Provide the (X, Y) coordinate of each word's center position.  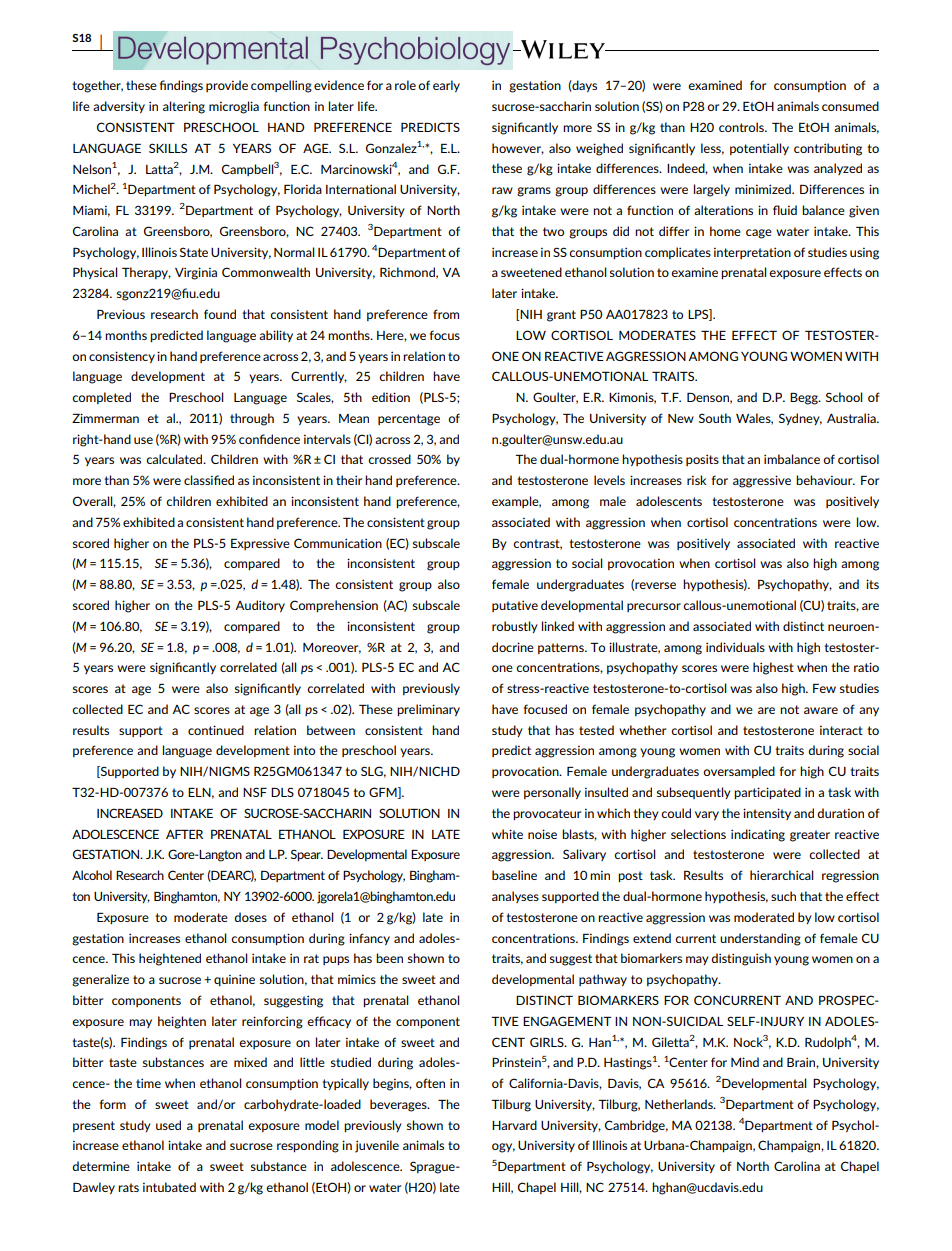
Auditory (260, 606)
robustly (515, 627)
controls (742, 127)
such (783, 896)
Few (824, 688)
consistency (122, 357)
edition (391, 397)
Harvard (514, 1125)
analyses (515, 897)
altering (184, 107)
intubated (169, 1187)
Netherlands (680, 1104)
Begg (805, 399)
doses (250, 917)
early (446, 86)
